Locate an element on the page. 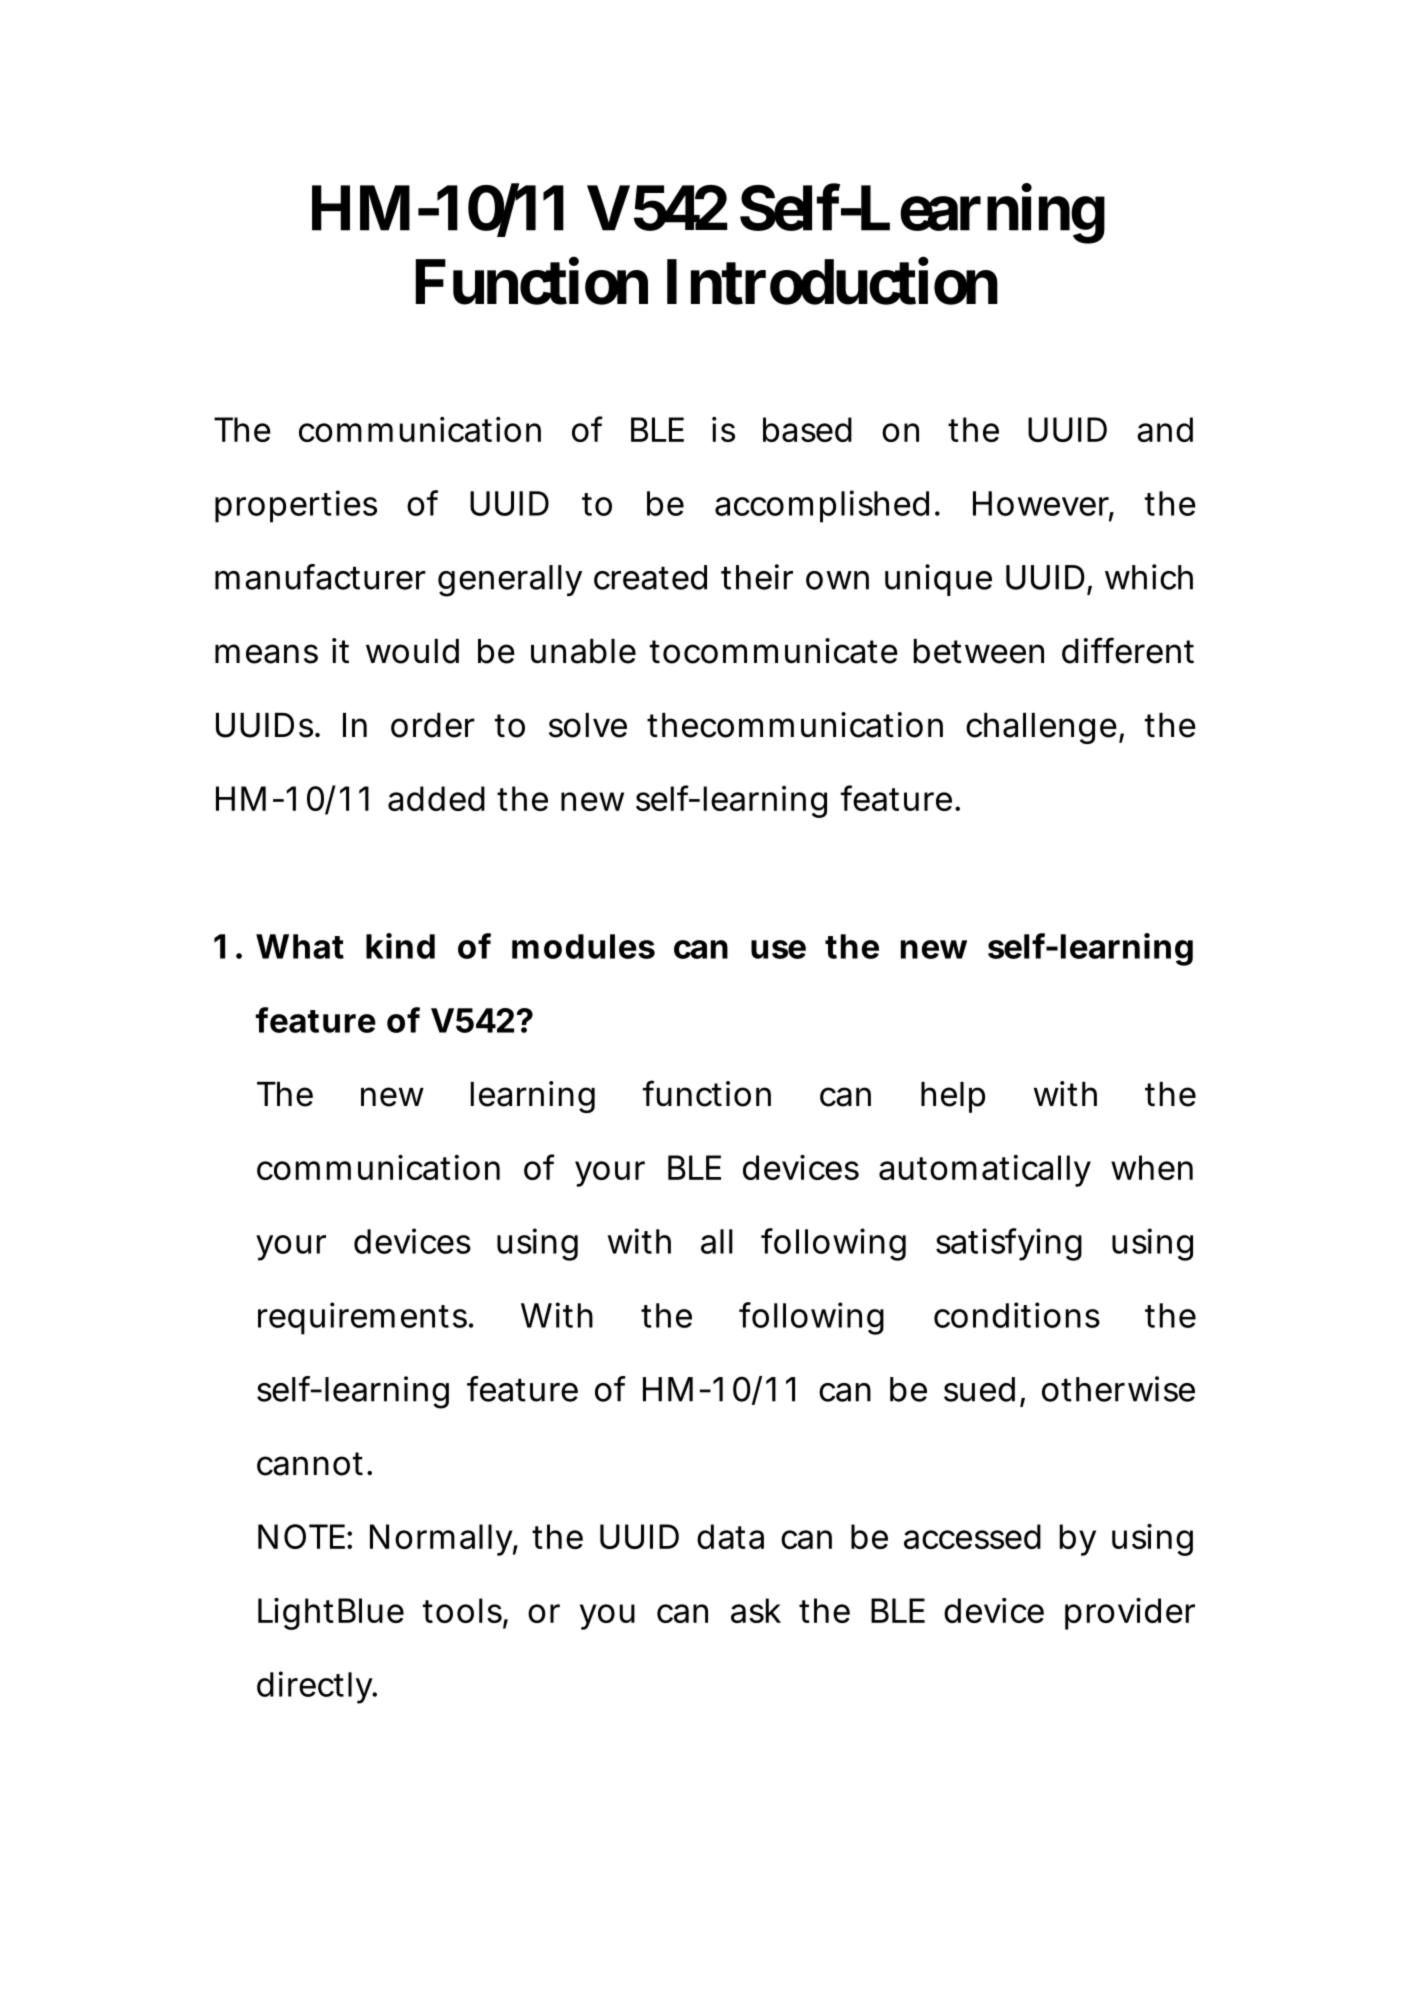 The image size is (1408, 1992). kind is located at coordinates (400, 946).
